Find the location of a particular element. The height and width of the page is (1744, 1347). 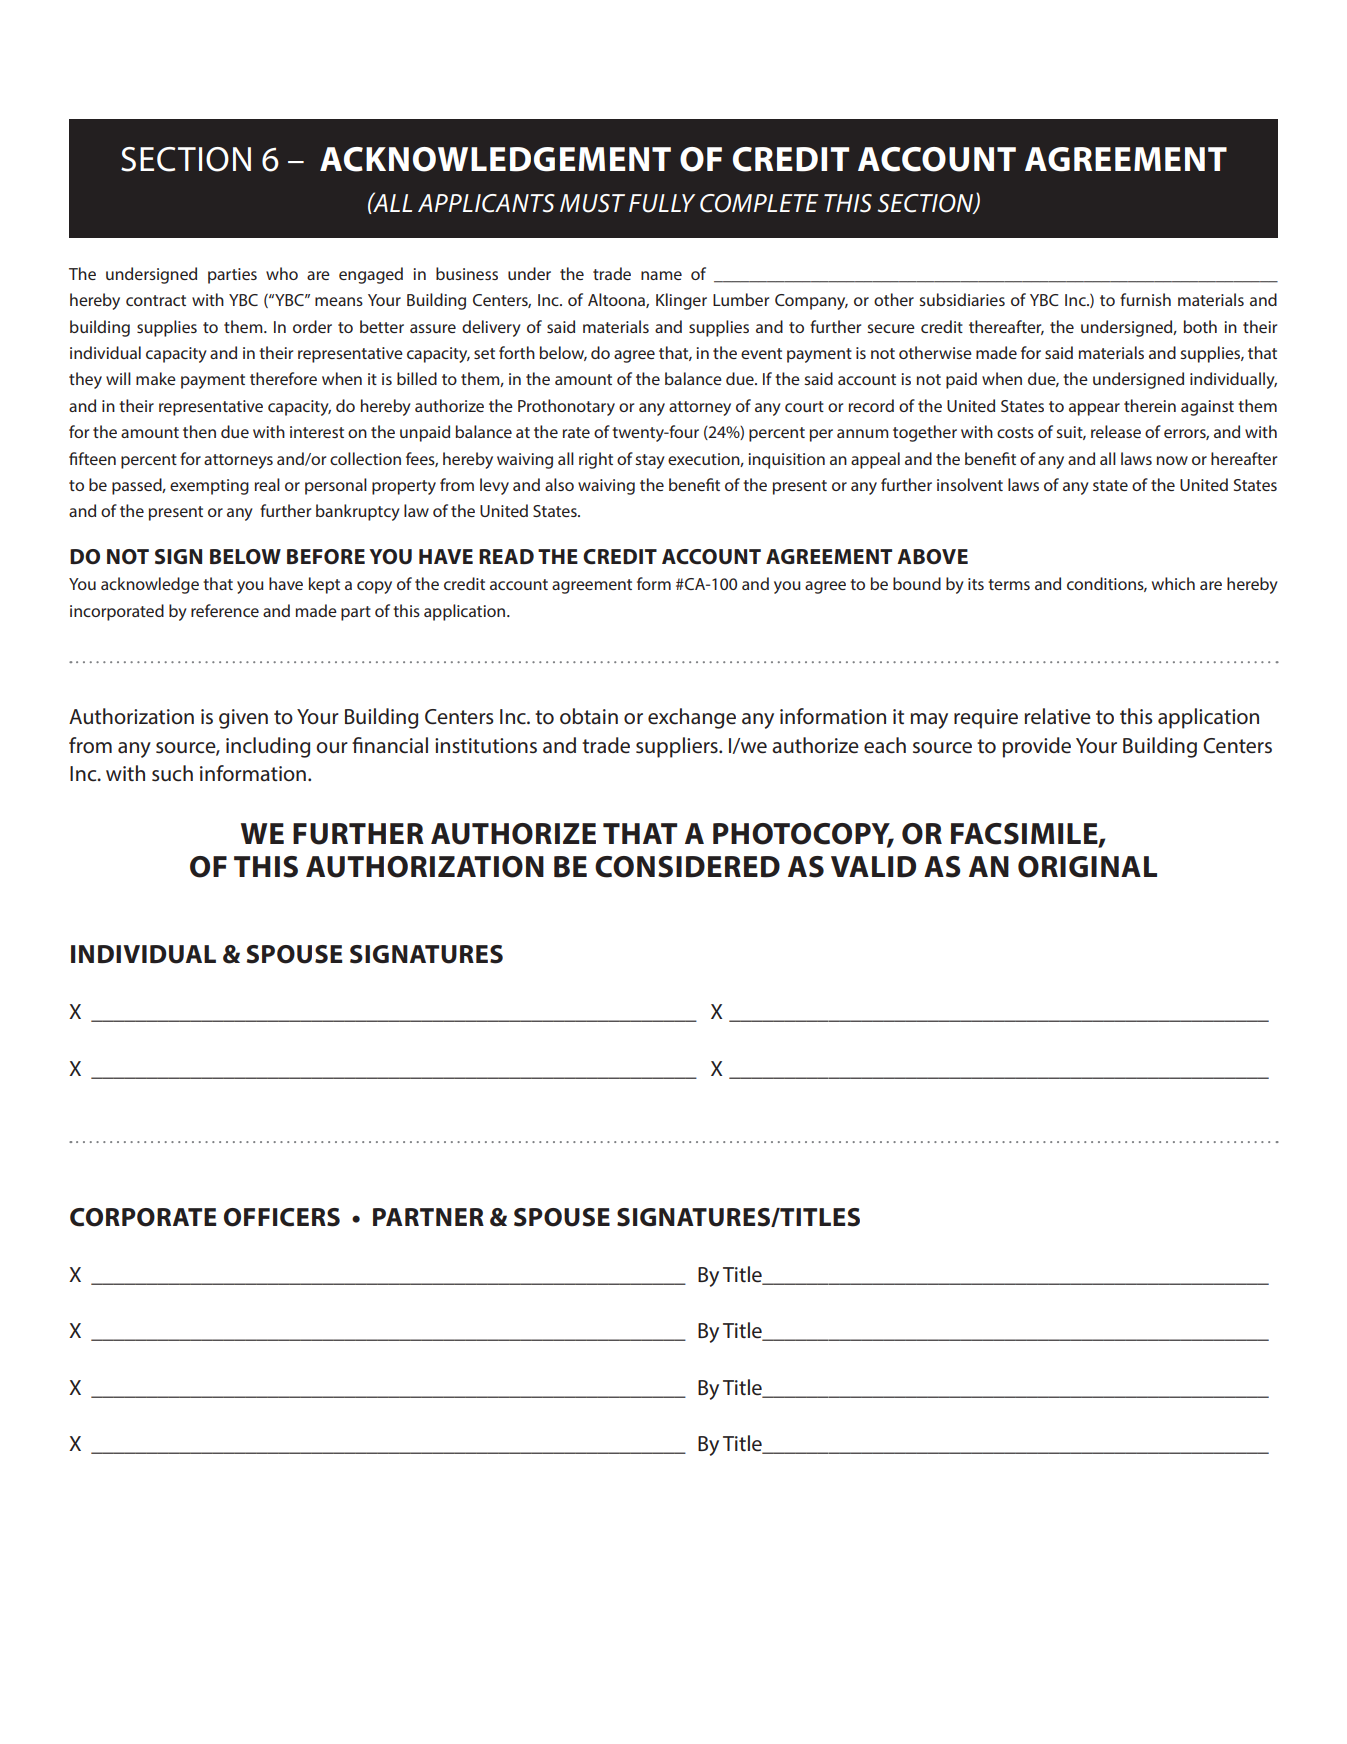

FULLY is located at coordinates (662, 203).
